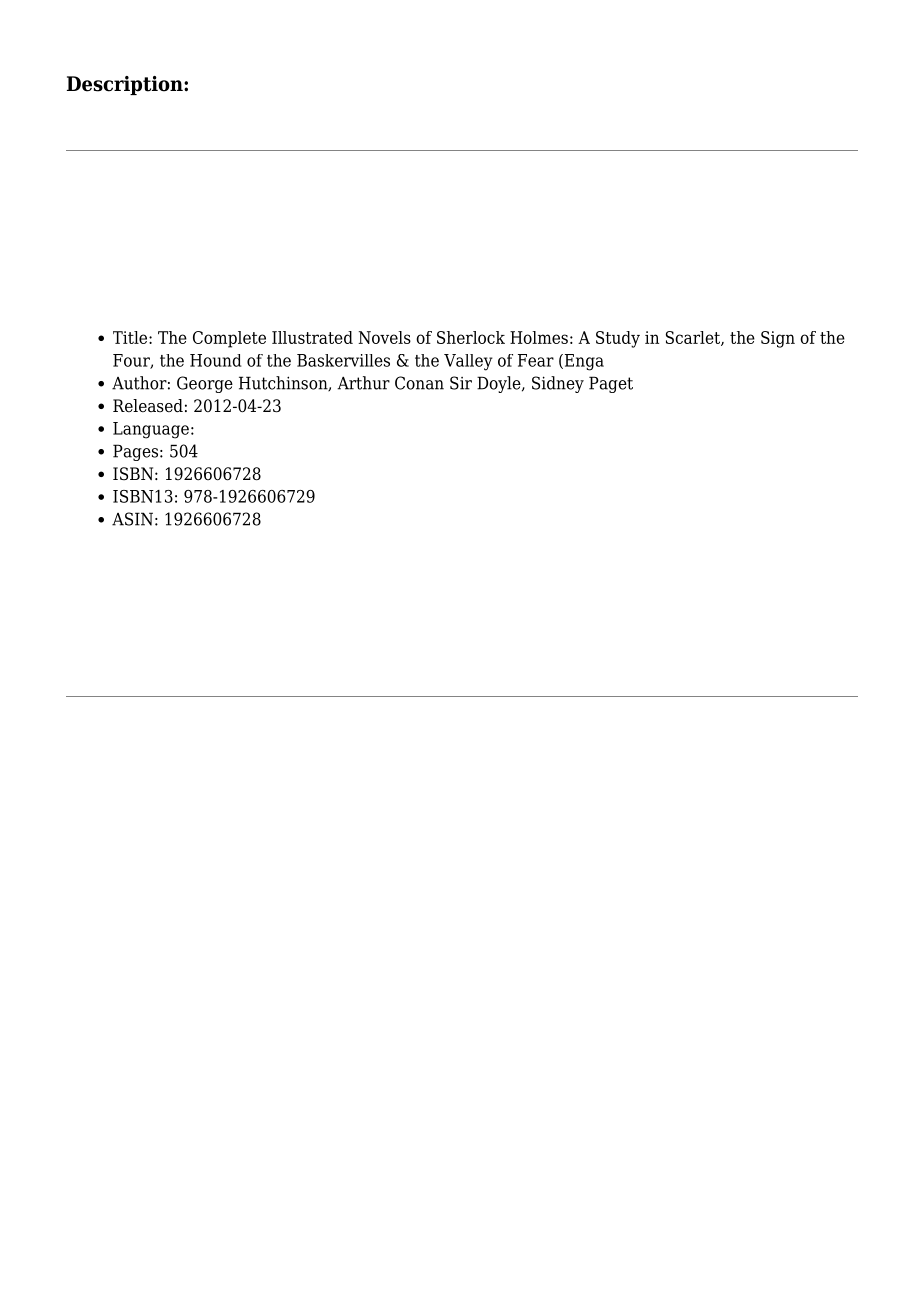  I want to click on Conan, so click(419, 383).
